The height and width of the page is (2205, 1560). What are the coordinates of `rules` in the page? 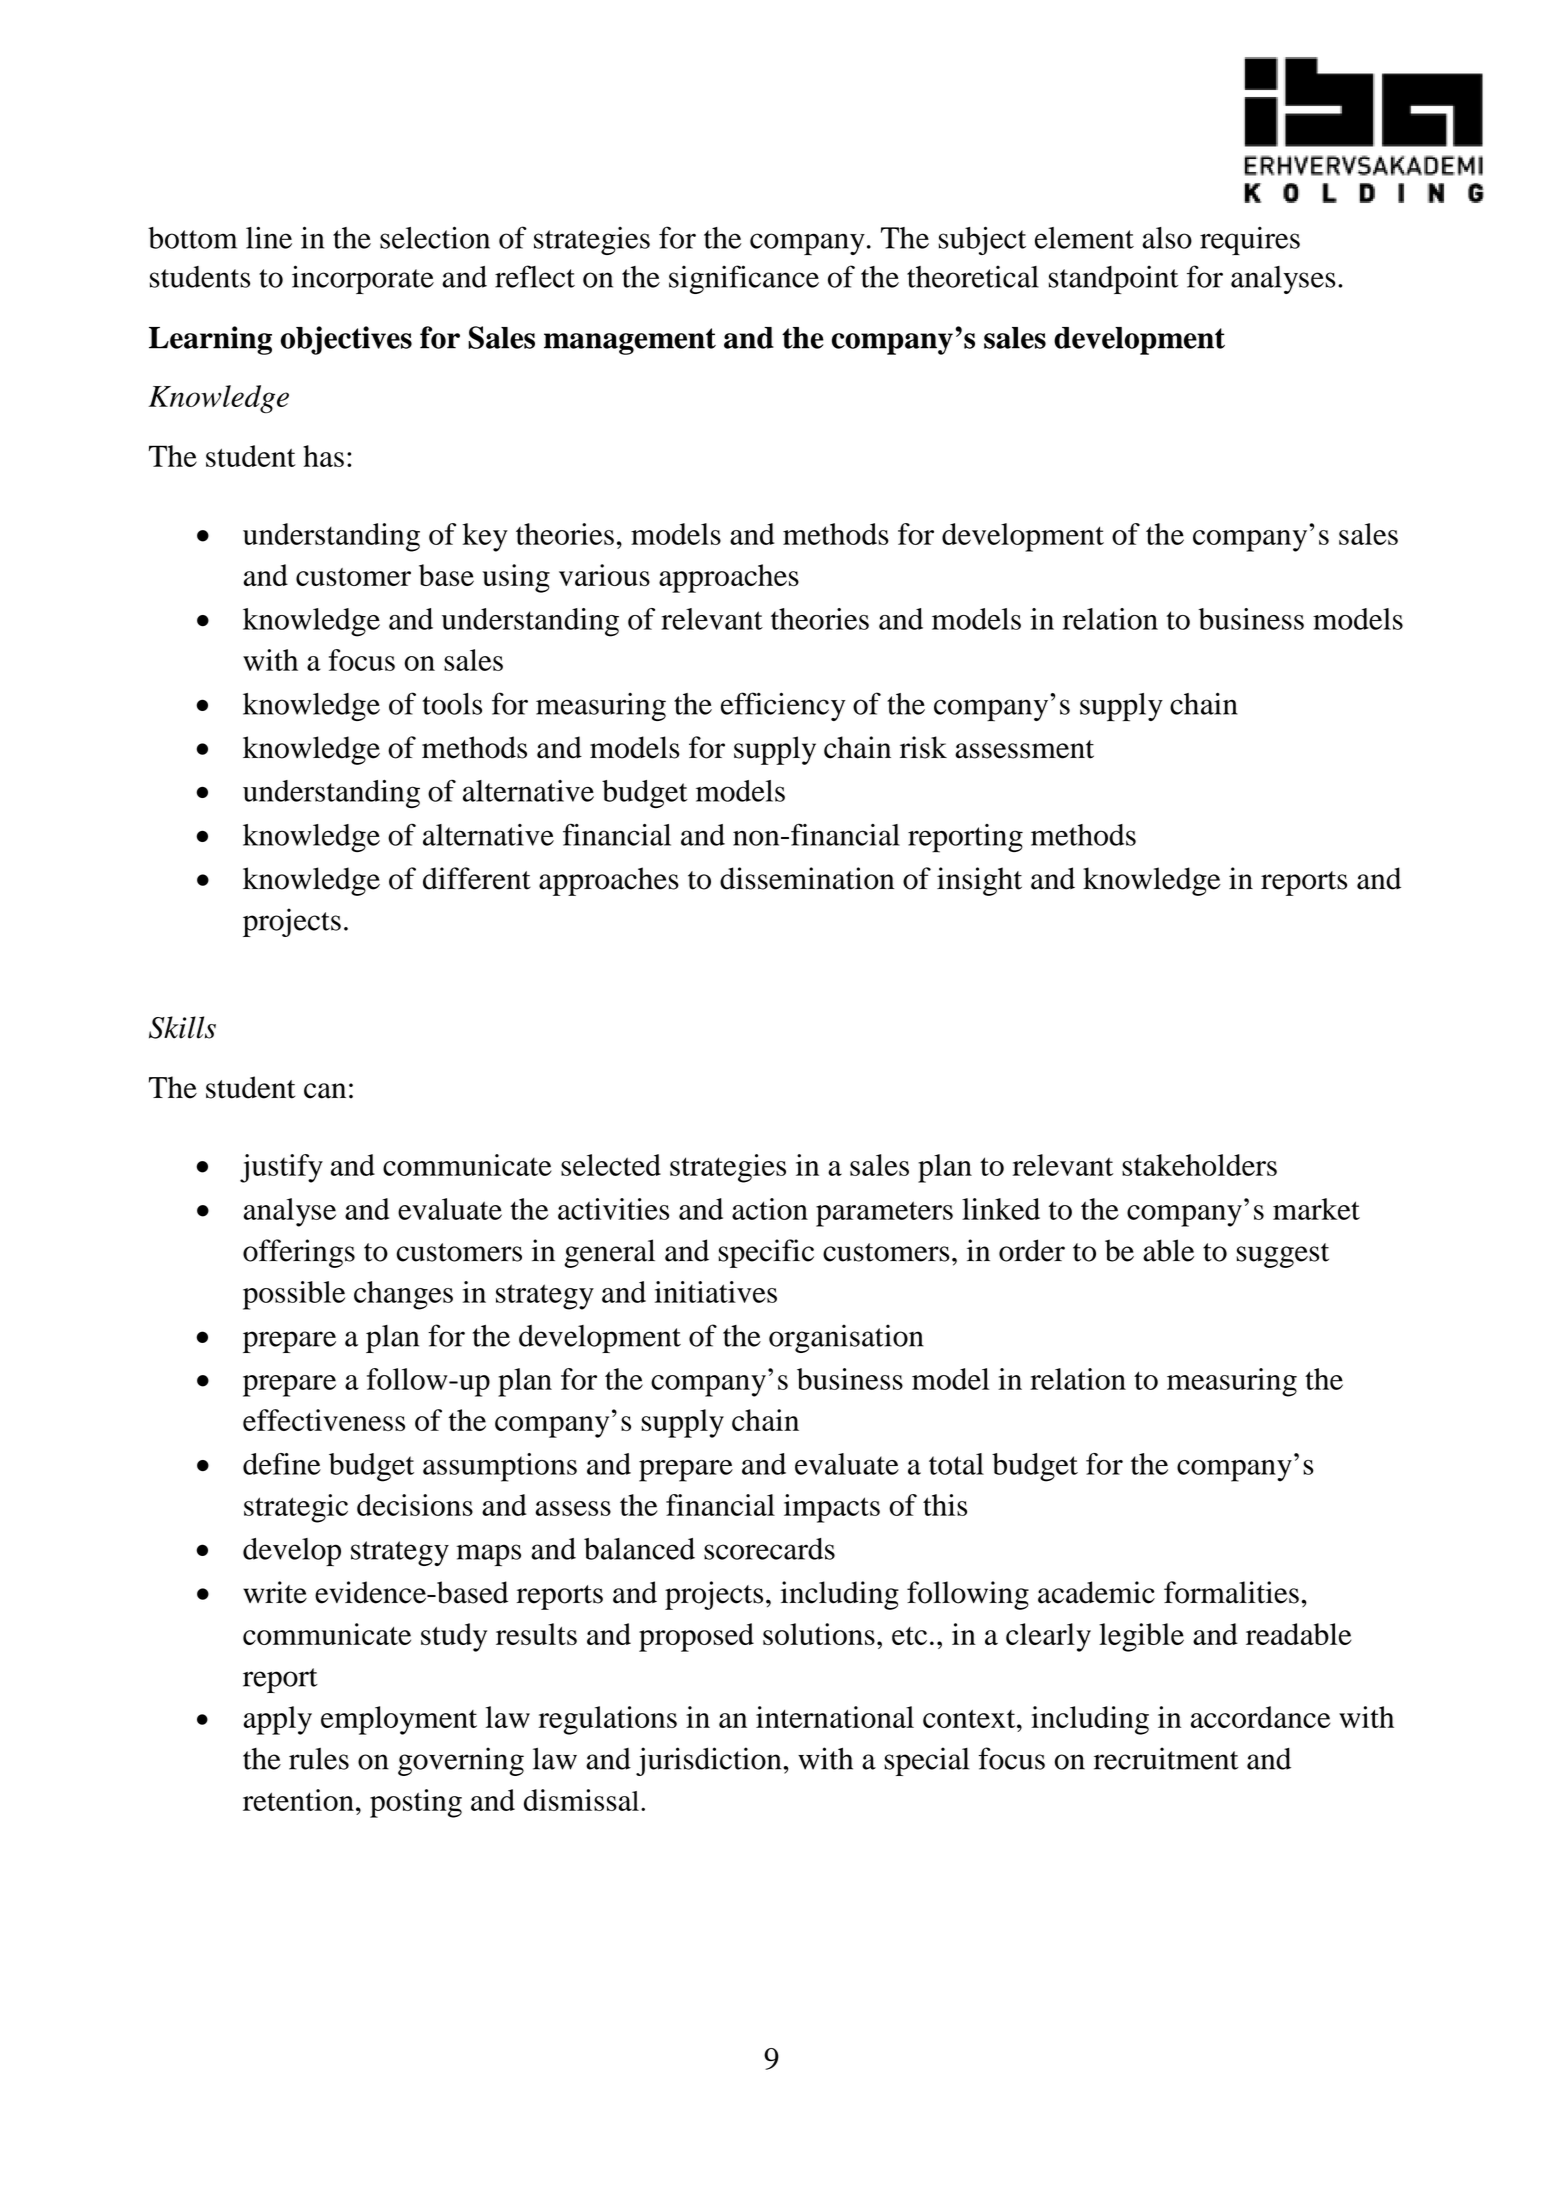 It's located at (319, 1759).
